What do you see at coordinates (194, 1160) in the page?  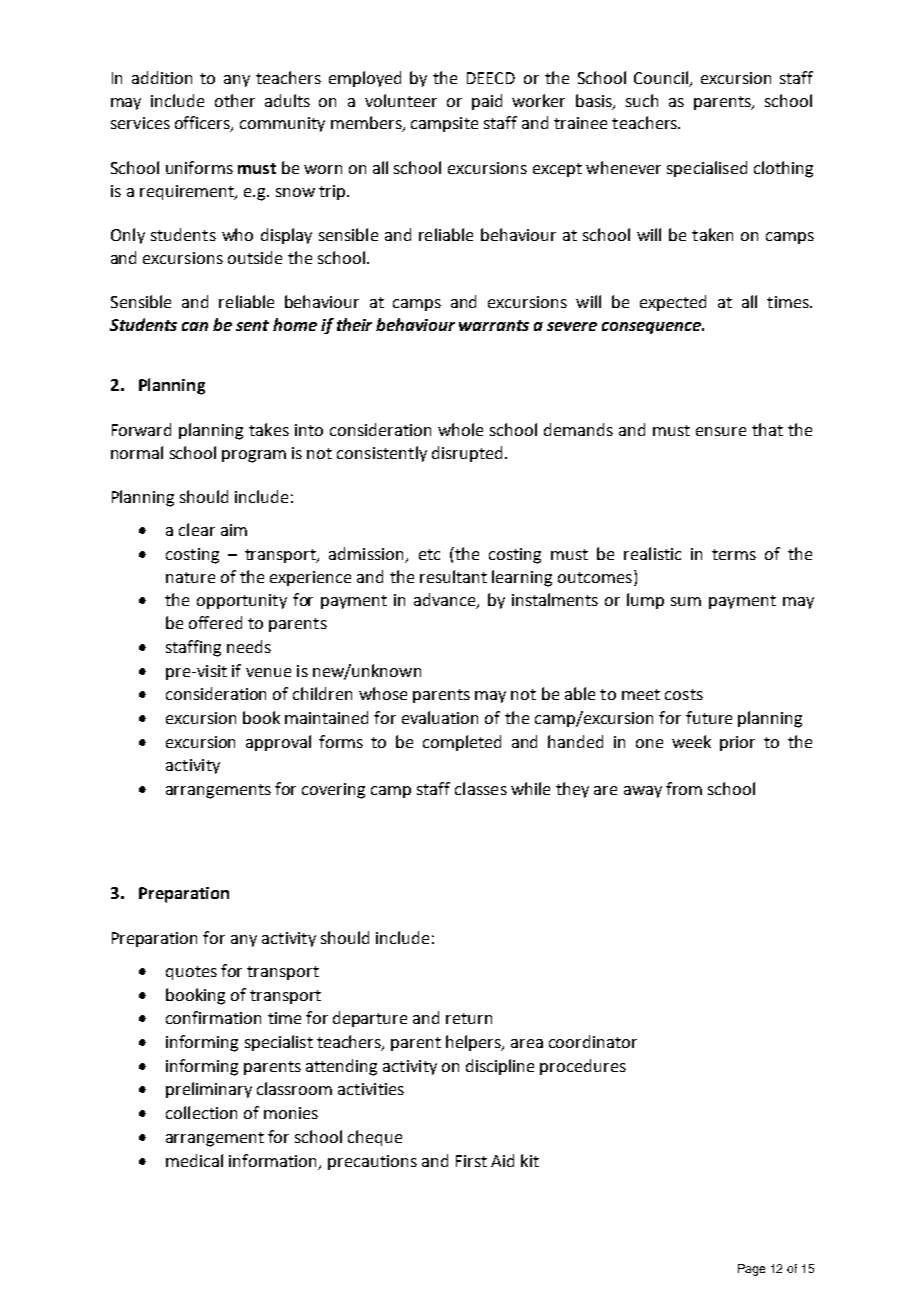 I see `medical` at bounding box center [194, 1160].
